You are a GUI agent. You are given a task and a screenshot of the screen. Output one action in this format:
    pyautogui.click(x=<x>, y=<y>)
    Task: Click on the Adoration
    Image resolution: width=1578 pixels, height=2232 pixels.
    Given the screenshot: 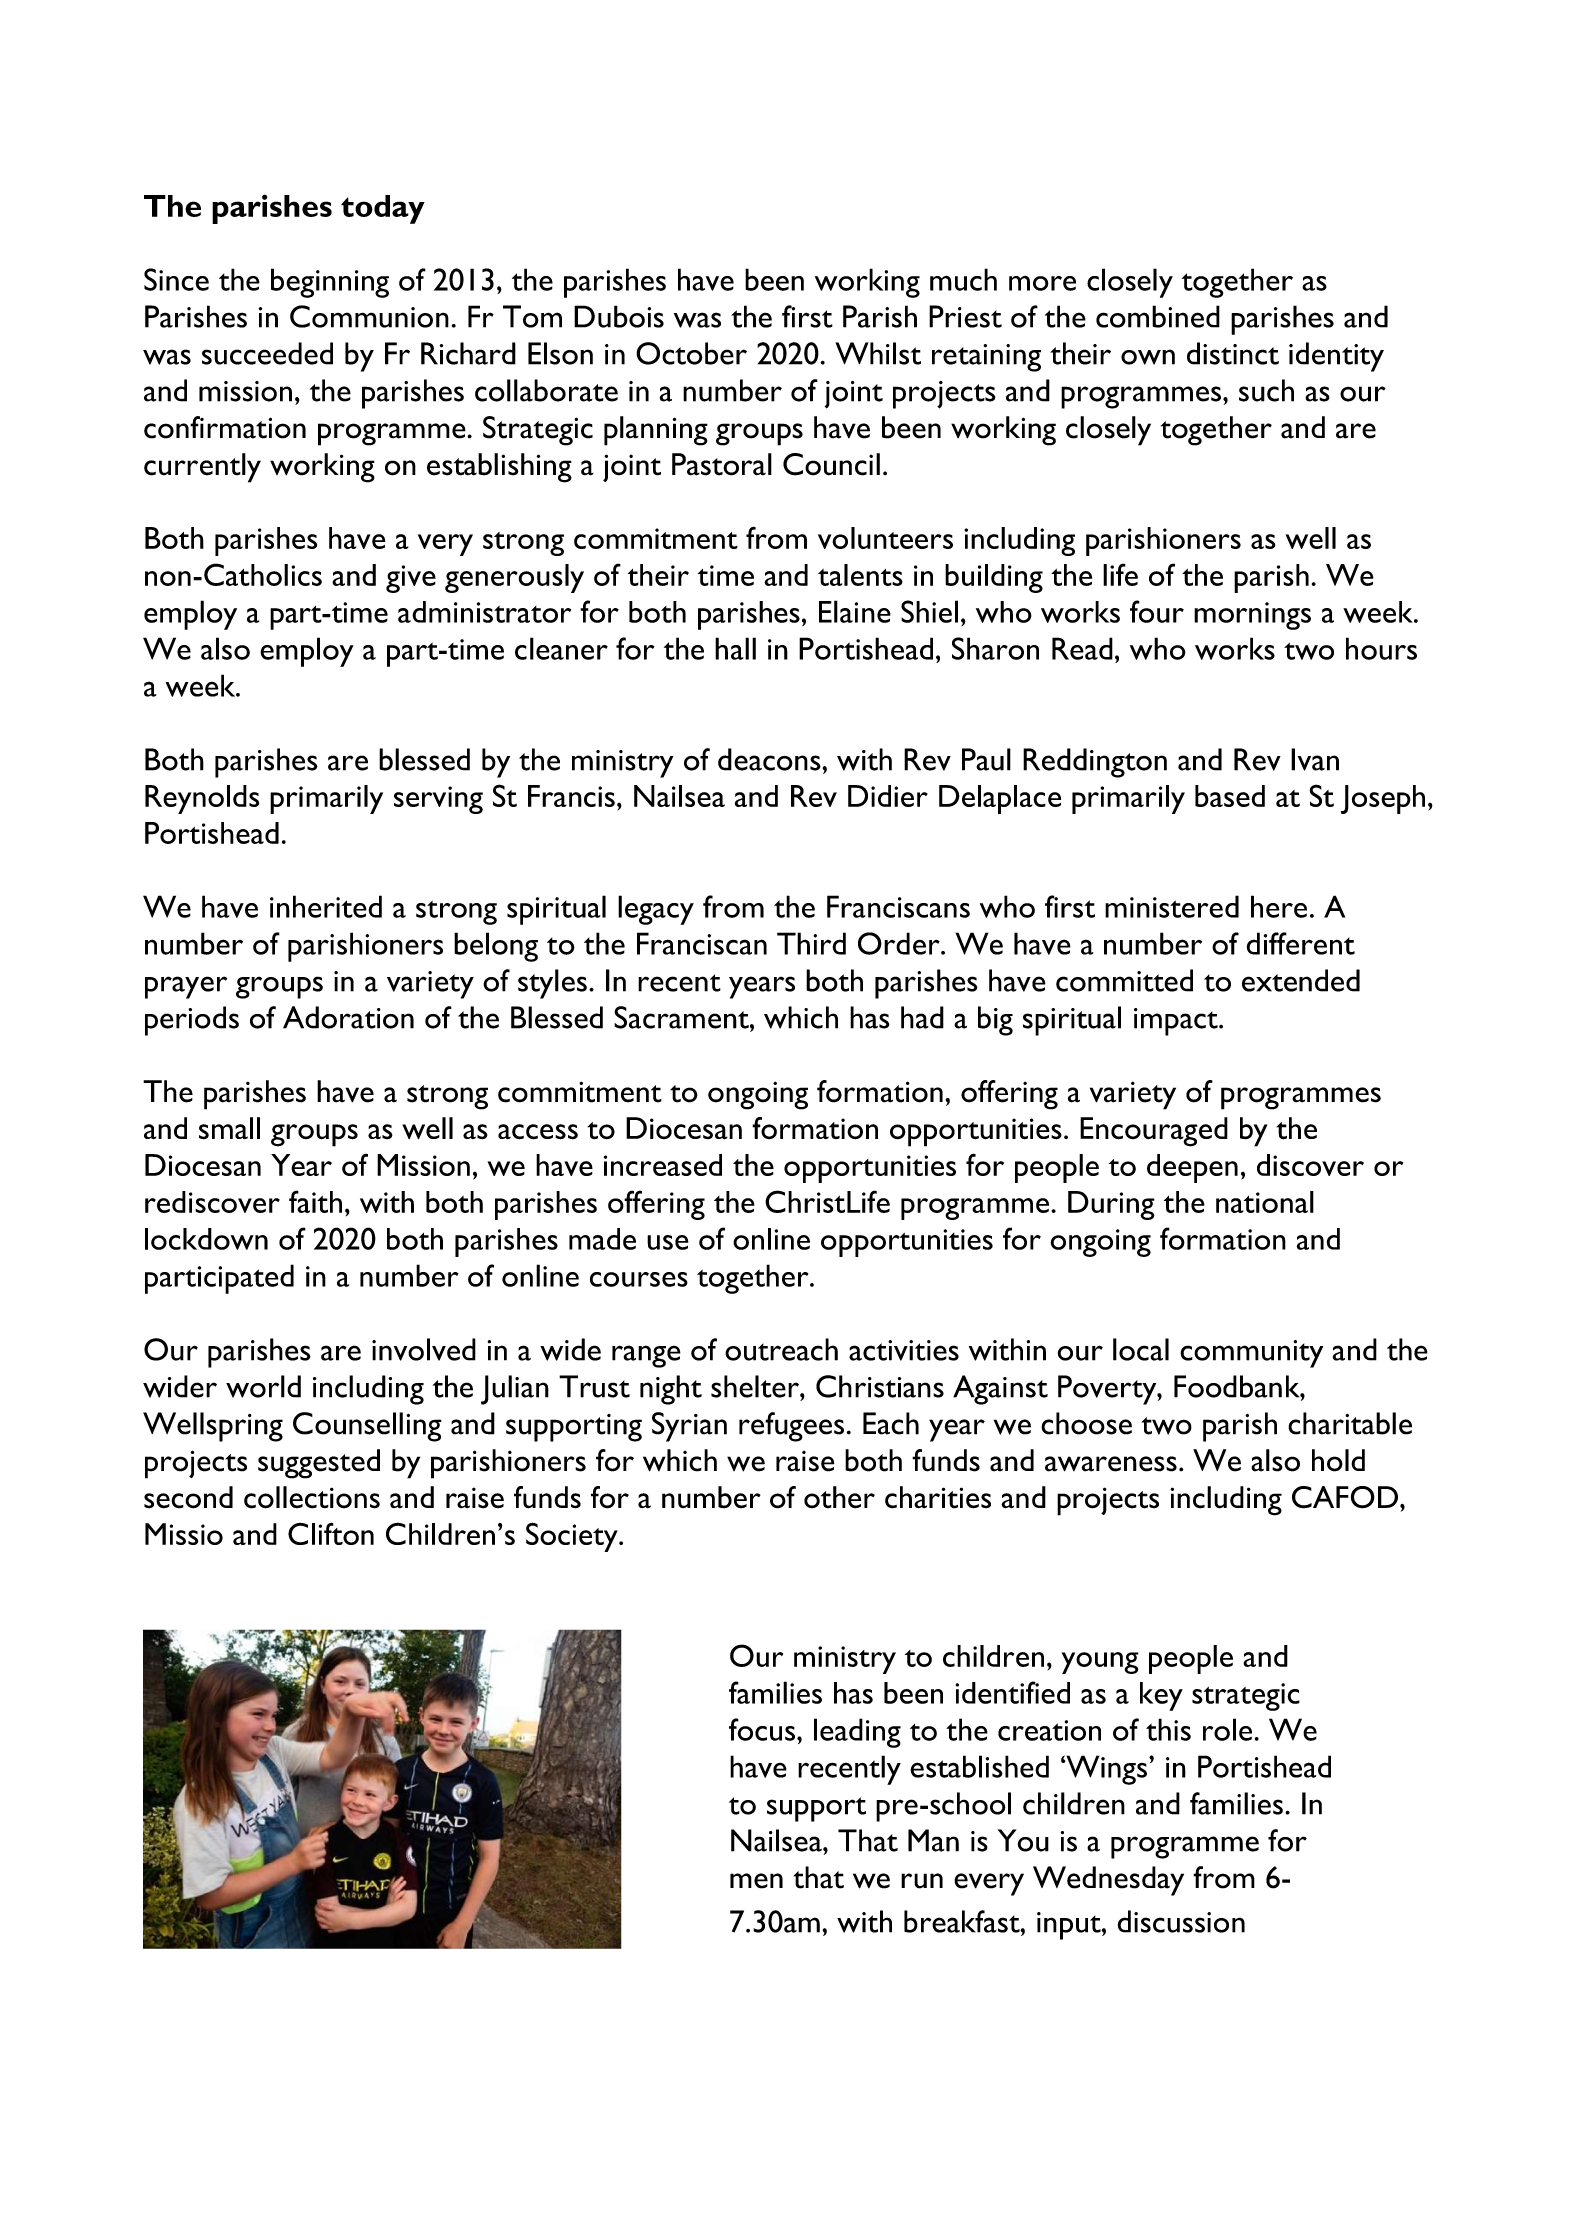 What is the action you would take?
    pyautogui.click(x=348, y=1017)
